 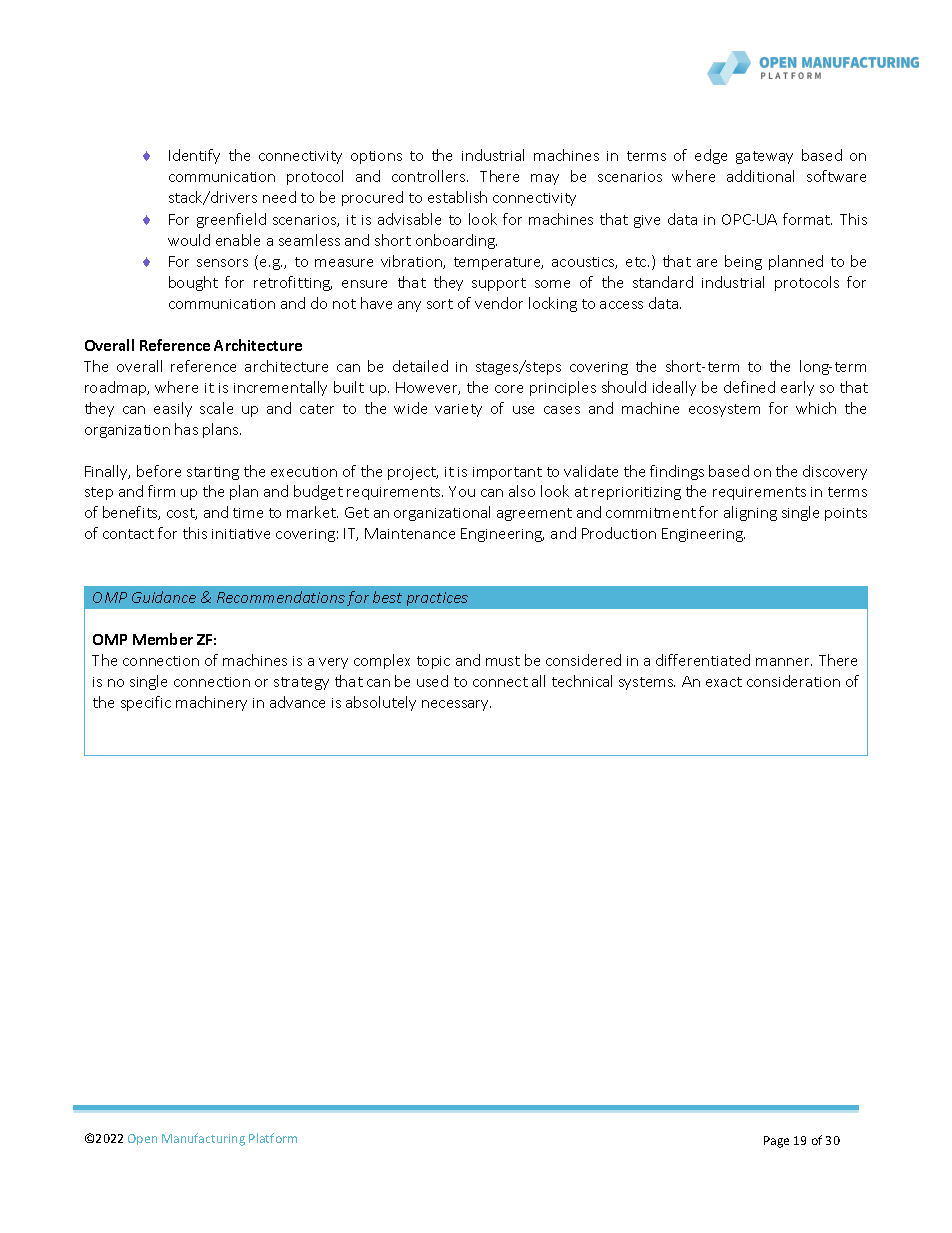 What do you see at coordinates (146, 703) in the document?
I see `specific` at bounding box center [146, 703].
